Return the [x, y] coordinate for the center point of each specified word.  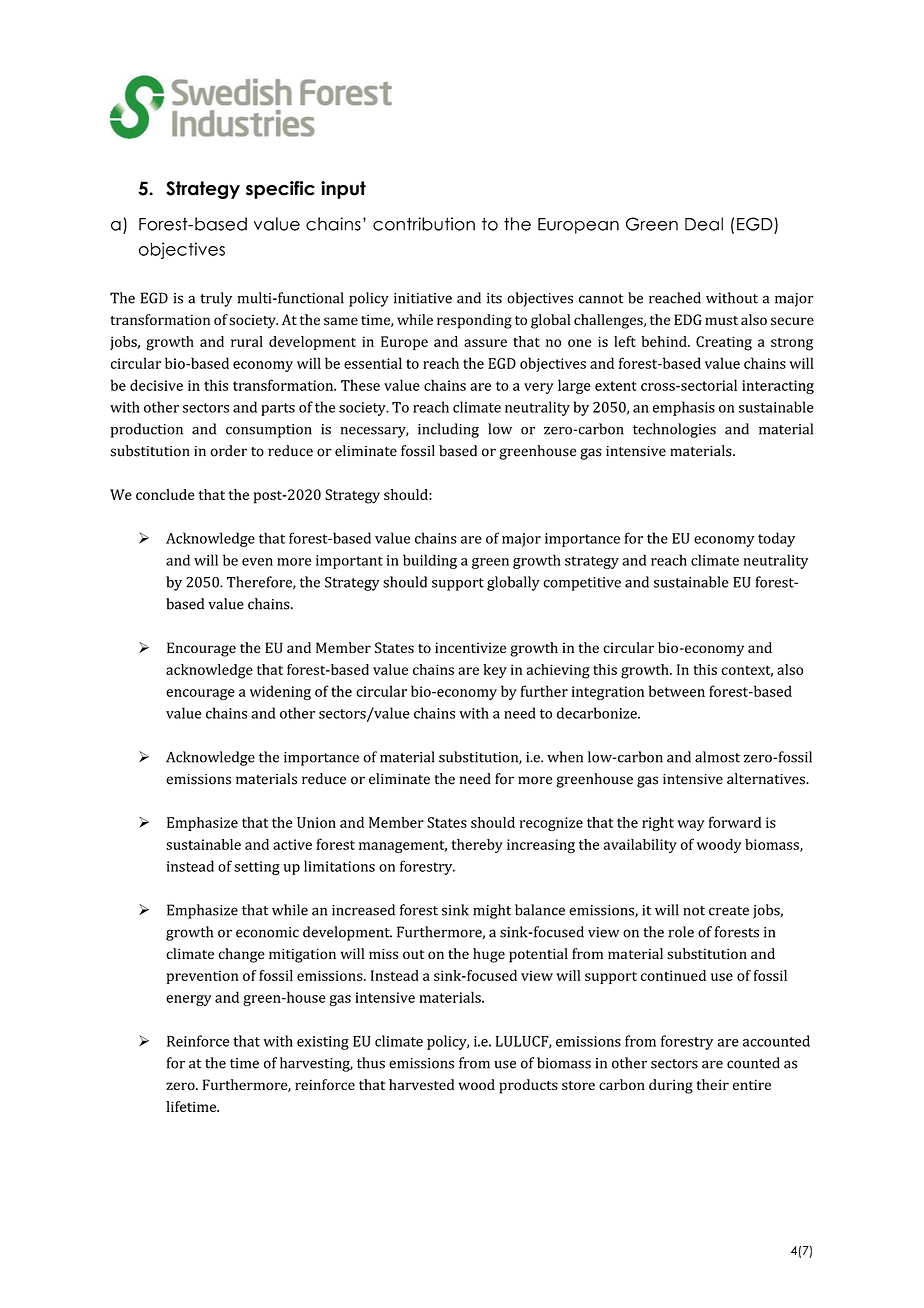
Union [316, 822]
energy [188, 1000]
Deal [704, 224]
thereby [477, 846]
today [776, 539]
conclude [165, 494]
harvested [421, 1084]
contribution [424, 224]
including [448, 430]
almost [717, 757]
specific [280, 190]
